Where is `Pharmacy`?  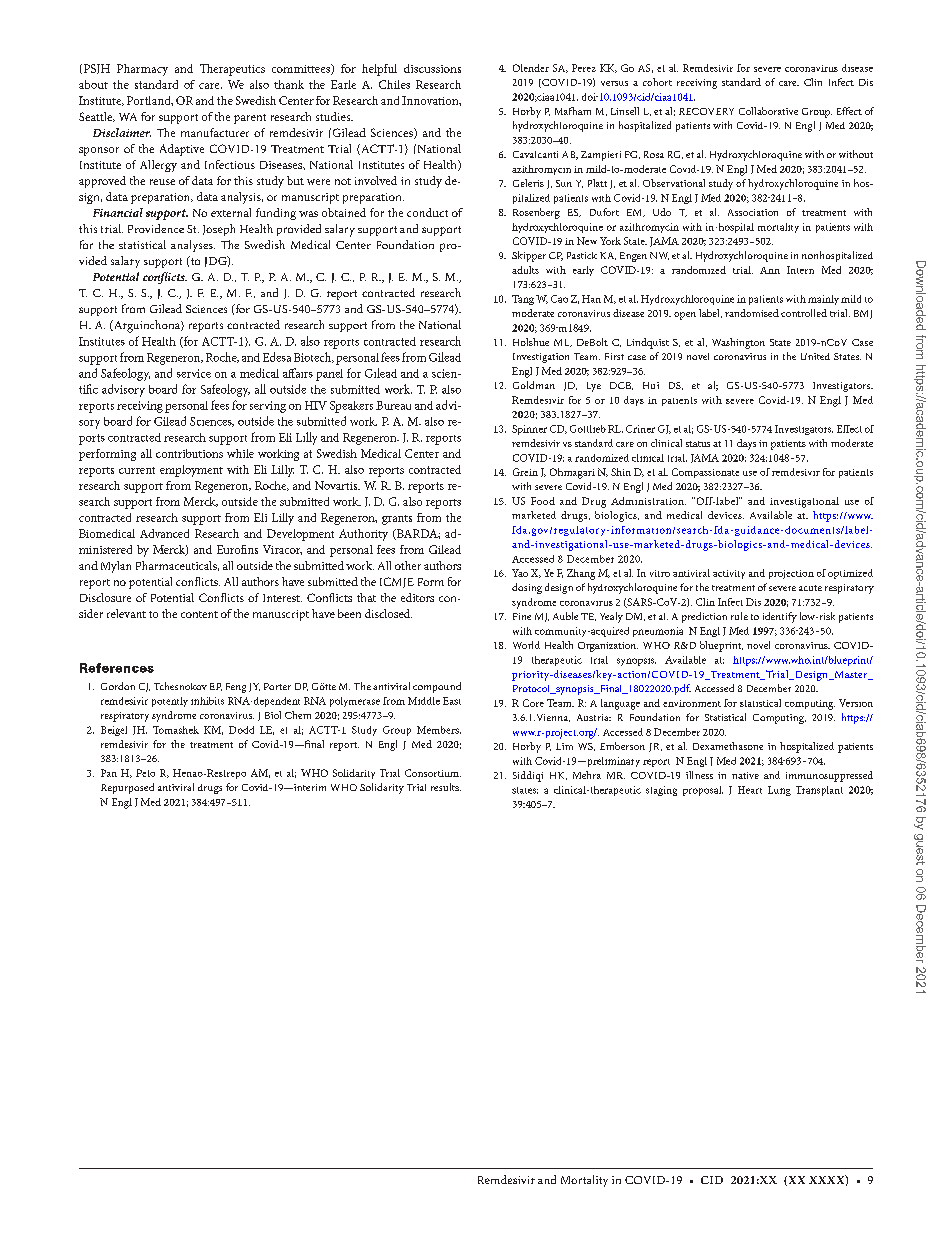
Pharmacy is located at coordinates (142, 70).
